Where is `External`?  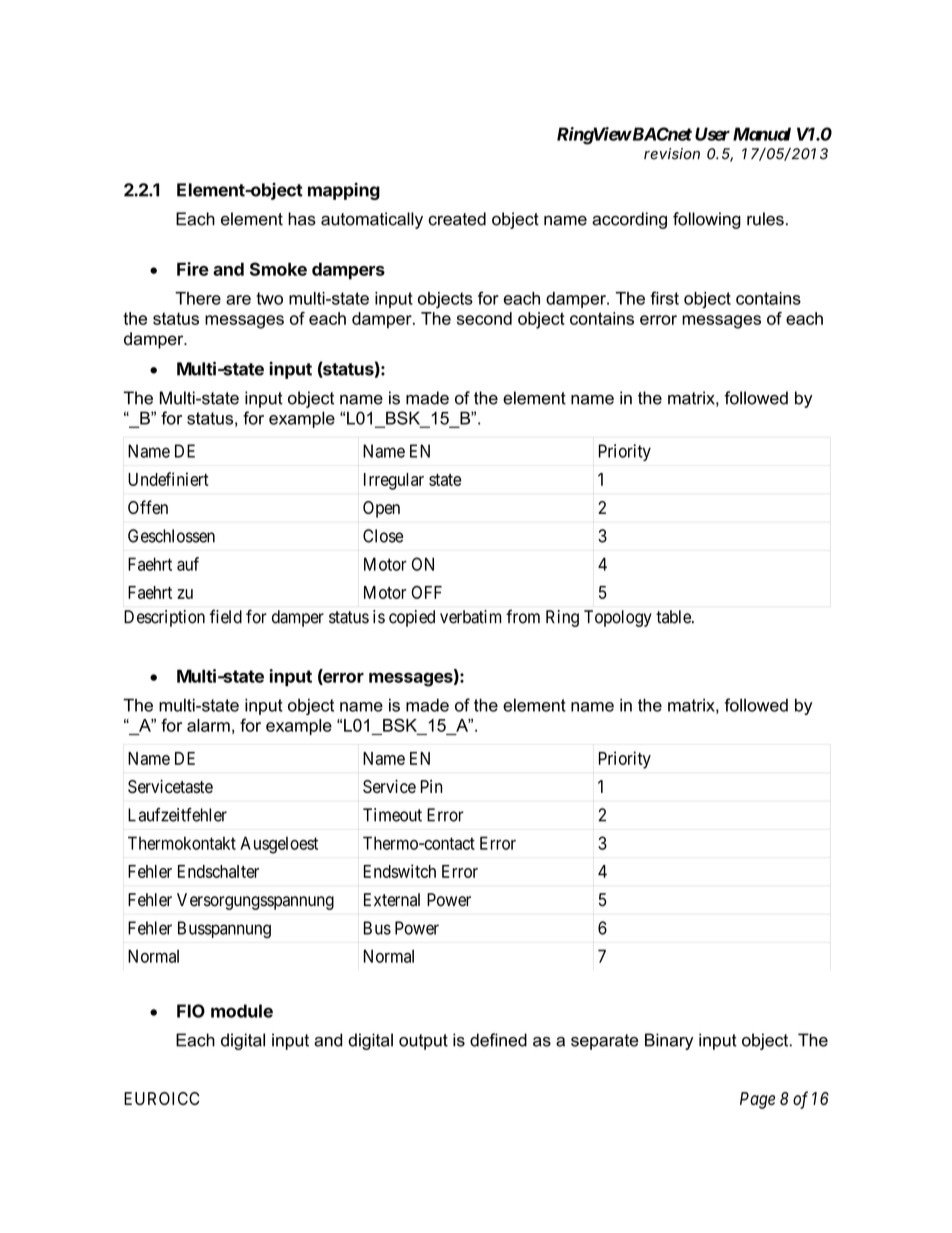
External is located at coordinates (392, 900).
